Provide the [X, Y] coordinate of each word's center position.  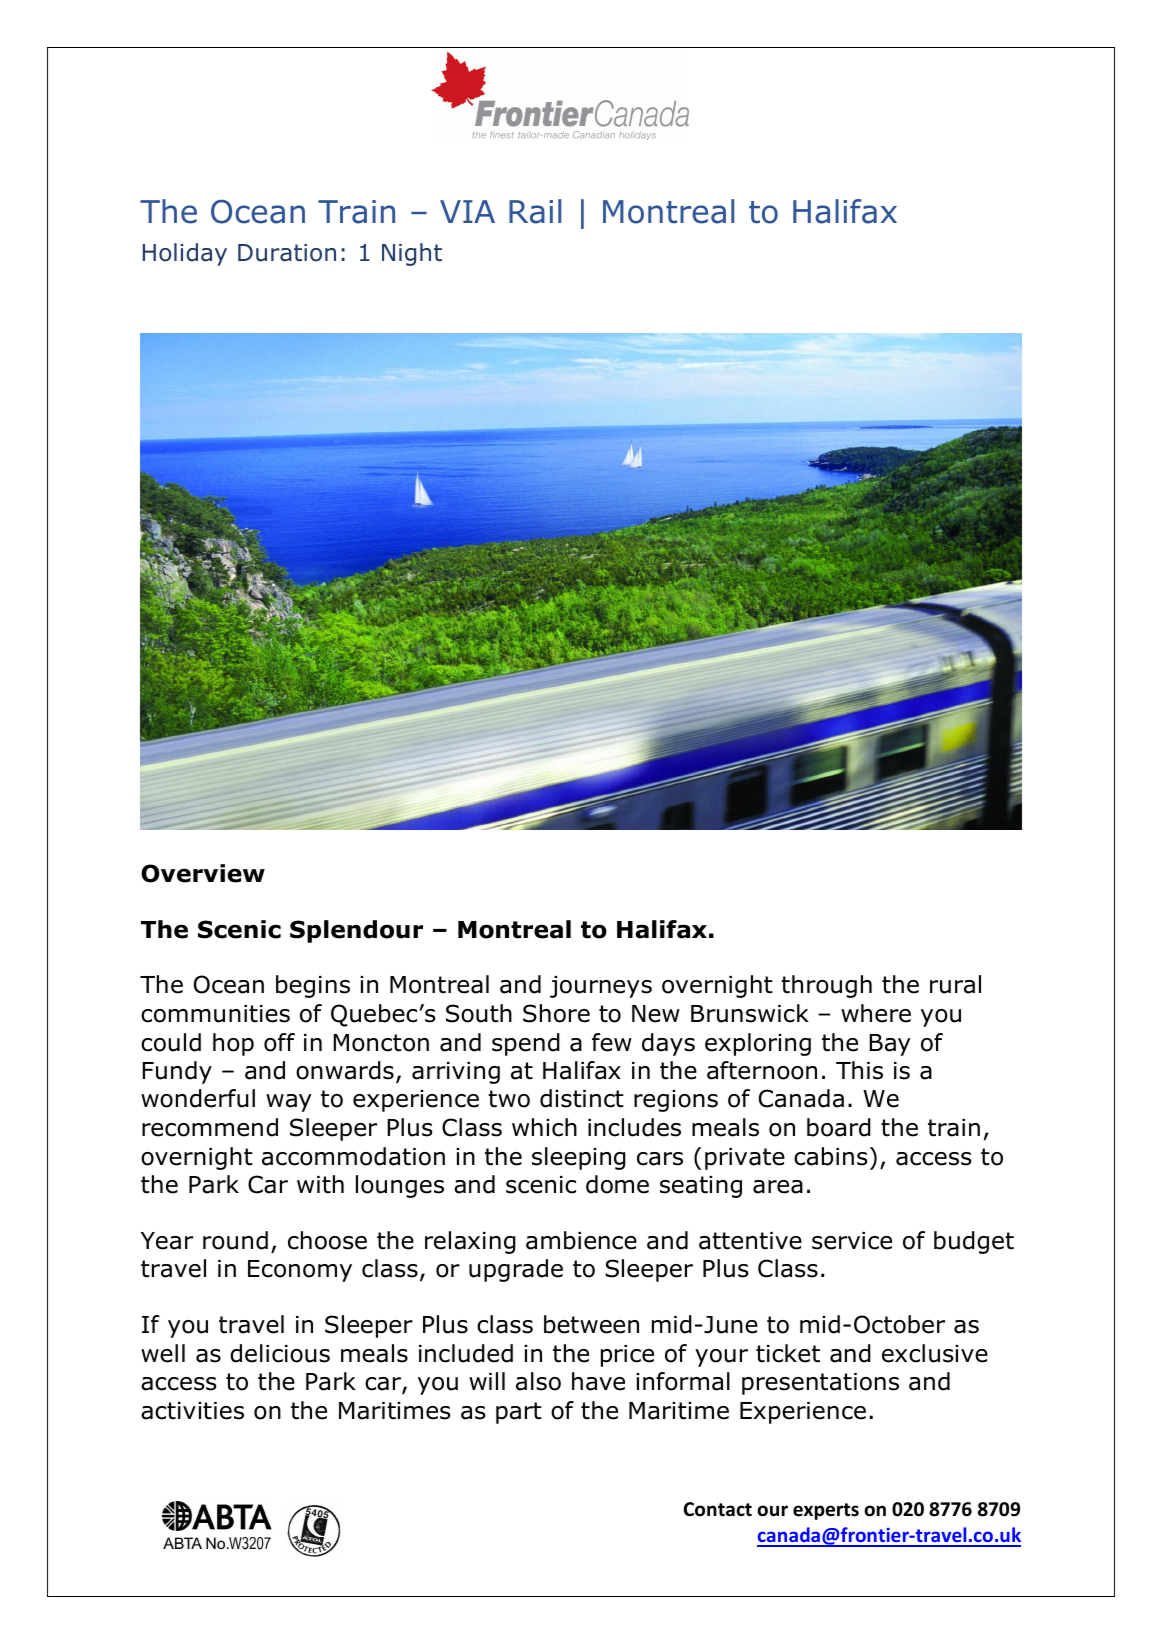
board [839, 1127]
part [519, 1413]
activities [192, 1411]
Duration [287, 253]
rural [955, 984]
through [826, 986]
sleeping [579, 1158]
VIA [467, 211]
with [320, 1184]
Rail [535, 211]
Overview [203, 873]
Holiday [185, 254]
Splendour [356, 931]
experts [826, 1511]
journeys [601, 987]
